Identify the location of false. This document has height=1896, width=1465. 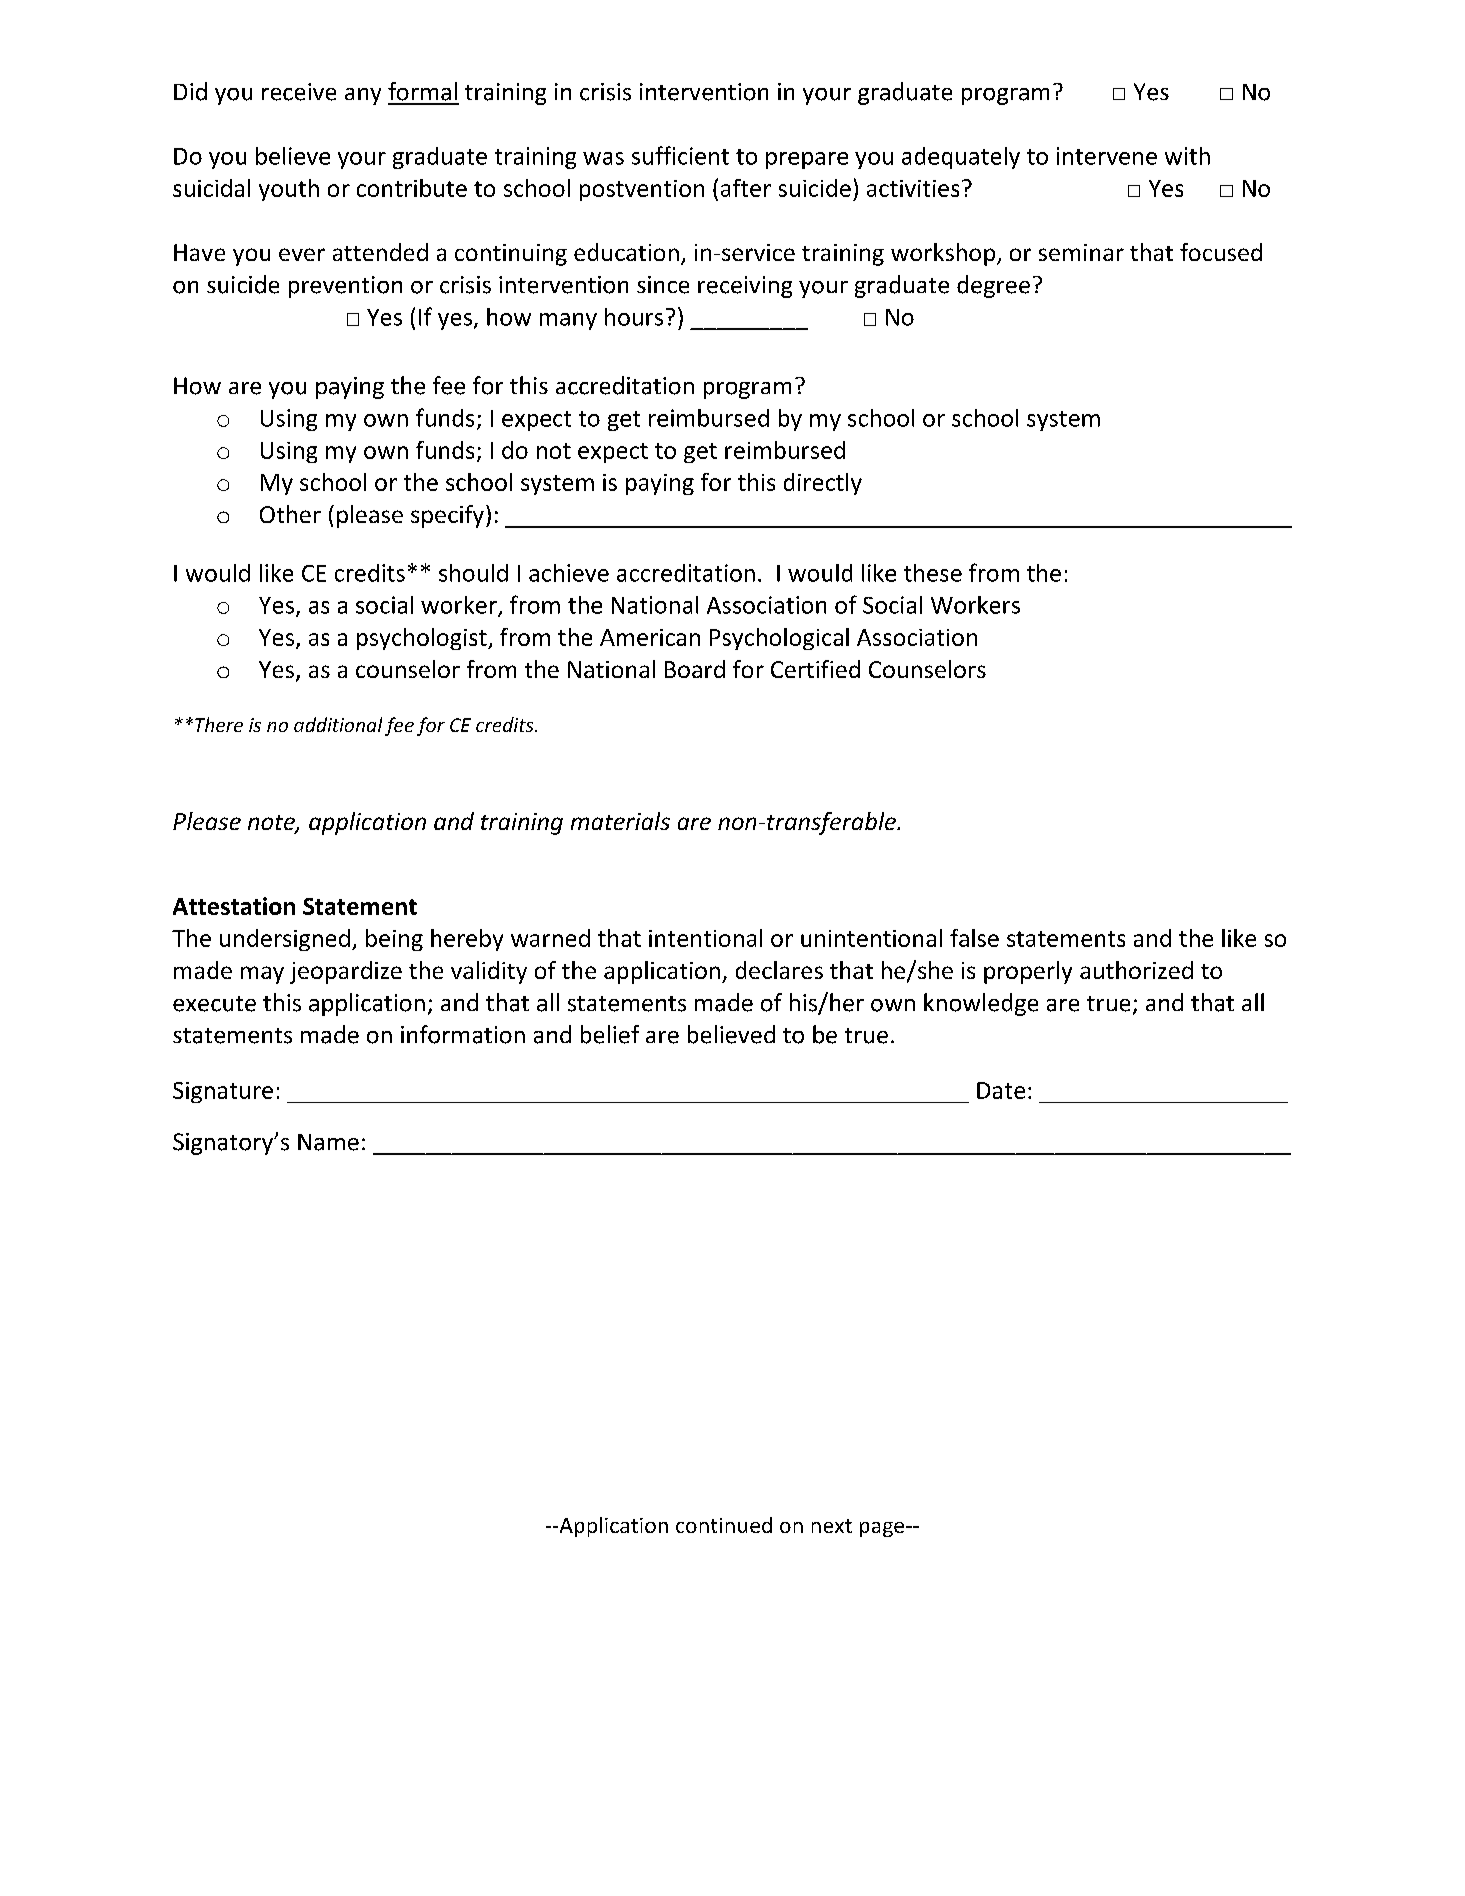
(974, 938).
